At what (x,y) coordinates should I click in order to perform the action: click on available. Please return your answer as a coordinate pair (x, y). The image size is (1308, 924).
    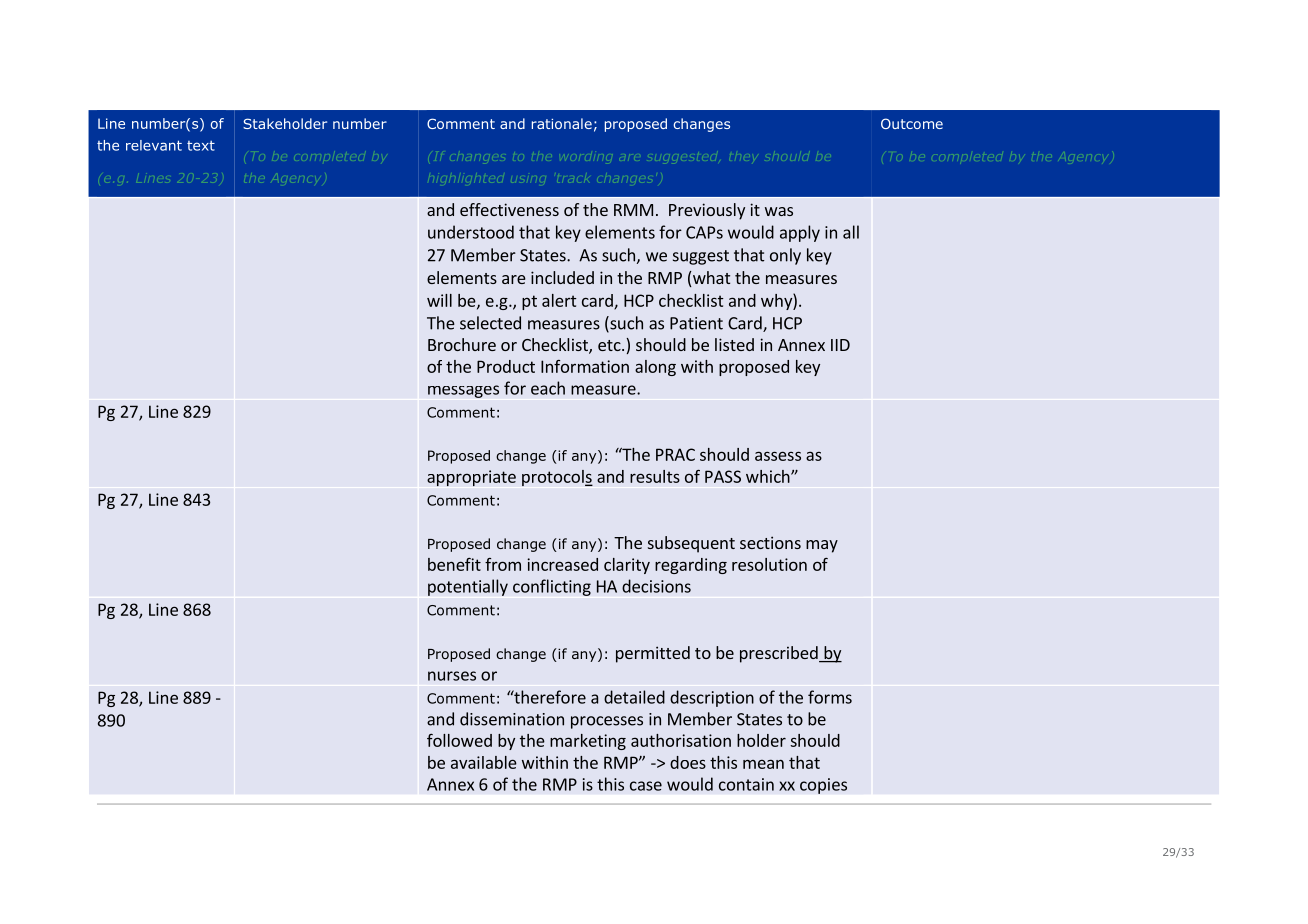
    Looking at the image, I should click on (484, 762).
